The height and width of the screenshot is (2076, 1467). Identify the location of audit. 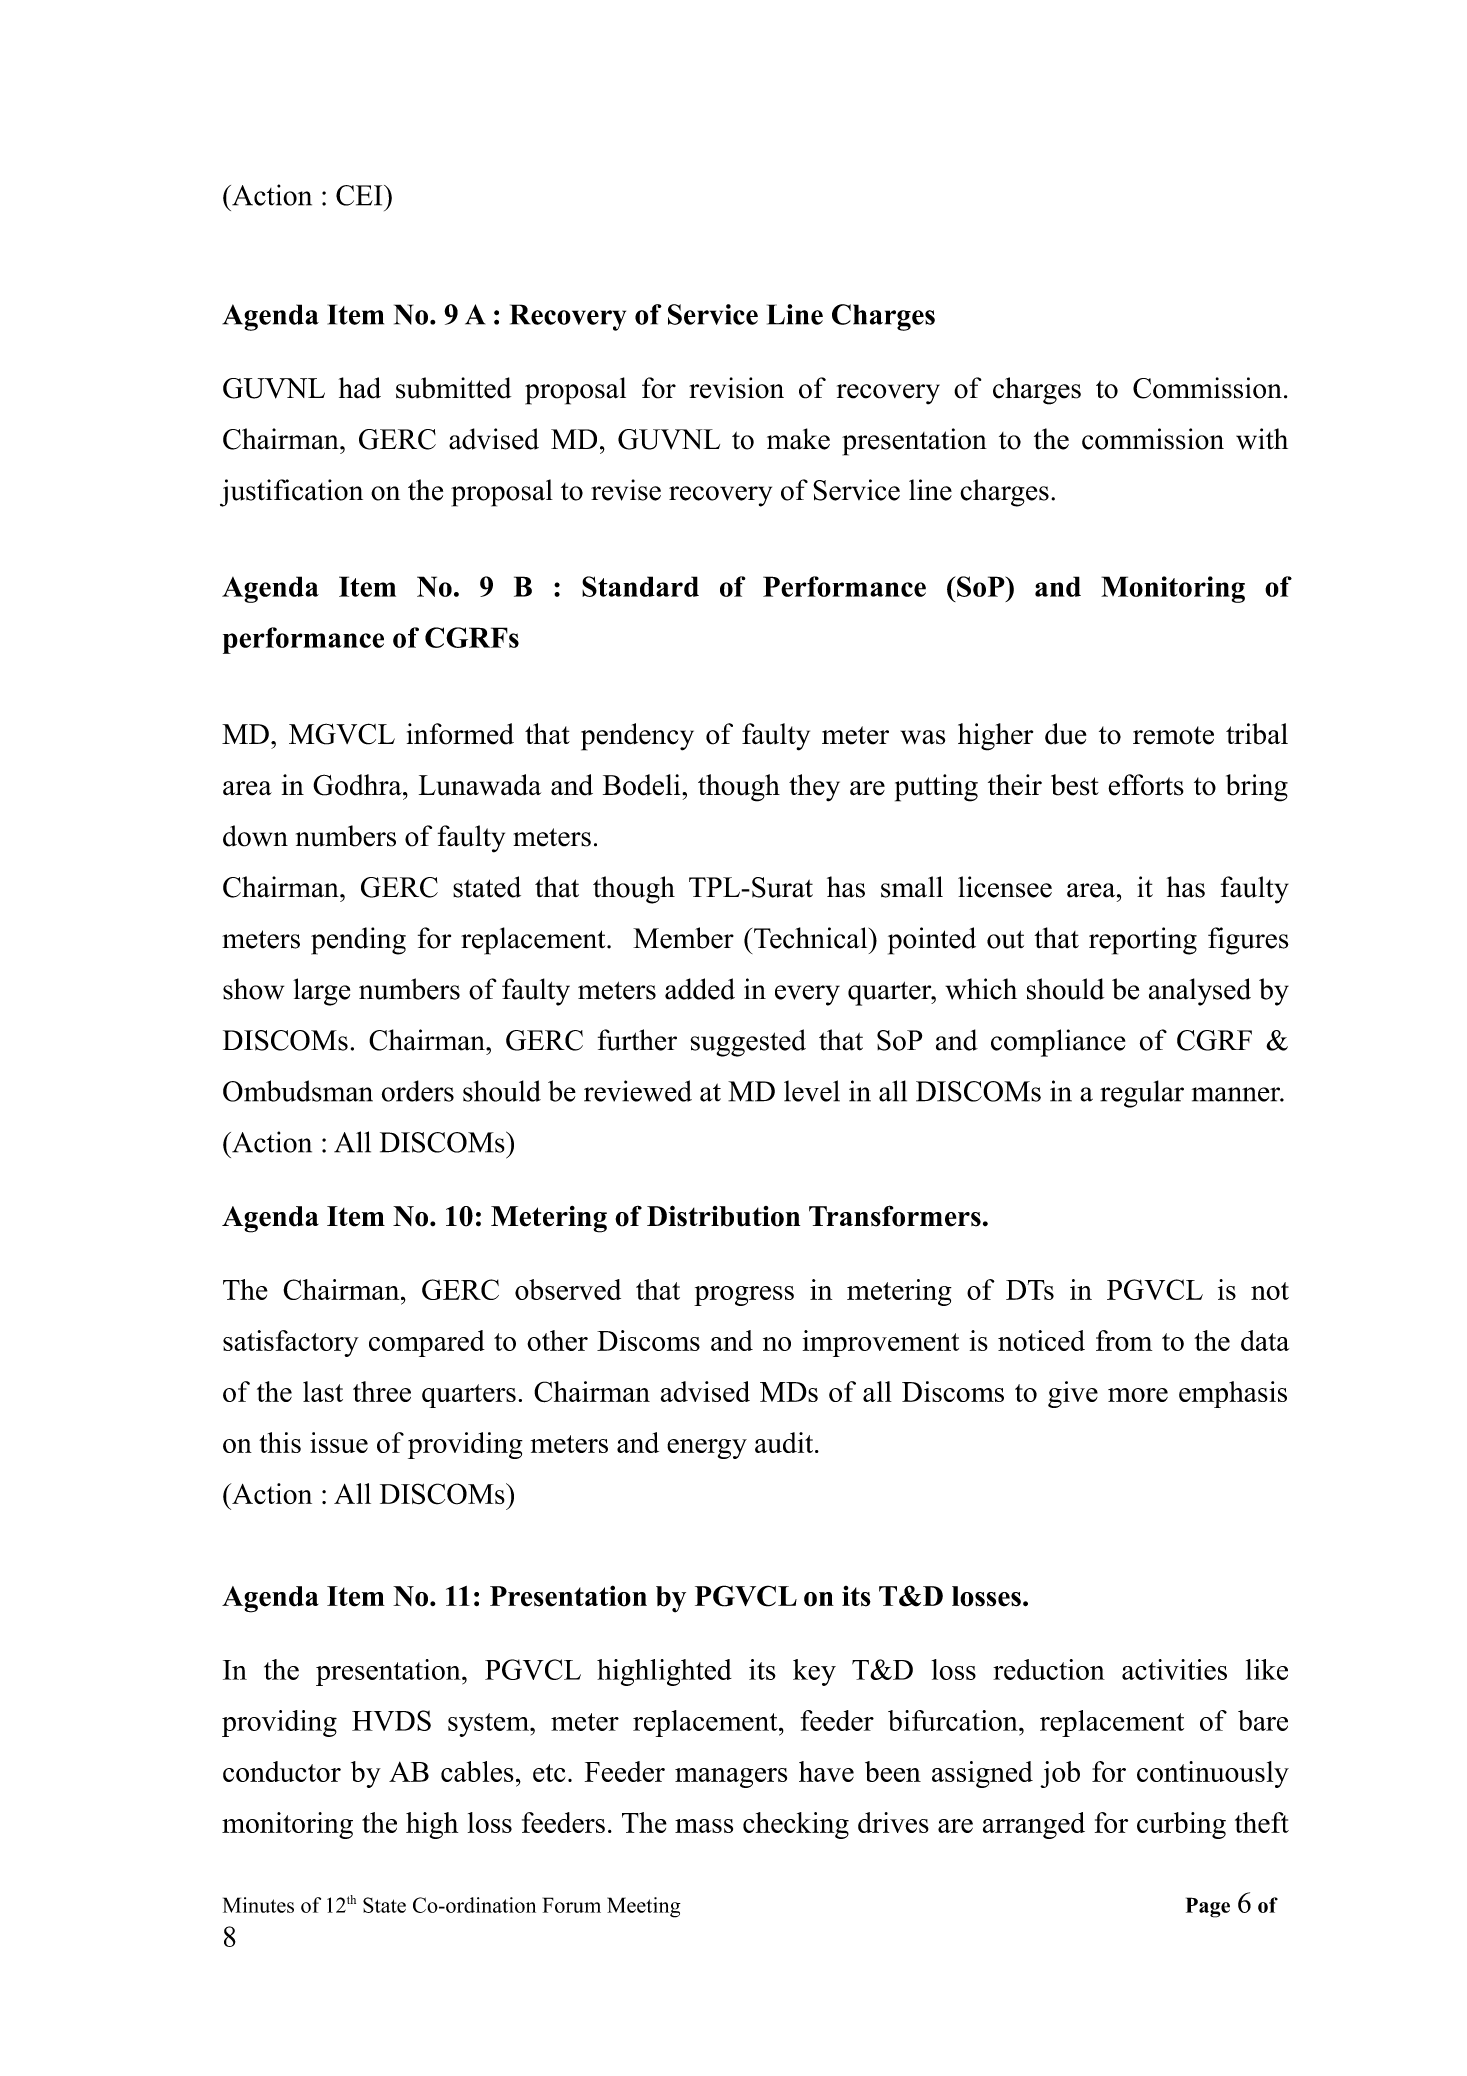
(785, 1442).
